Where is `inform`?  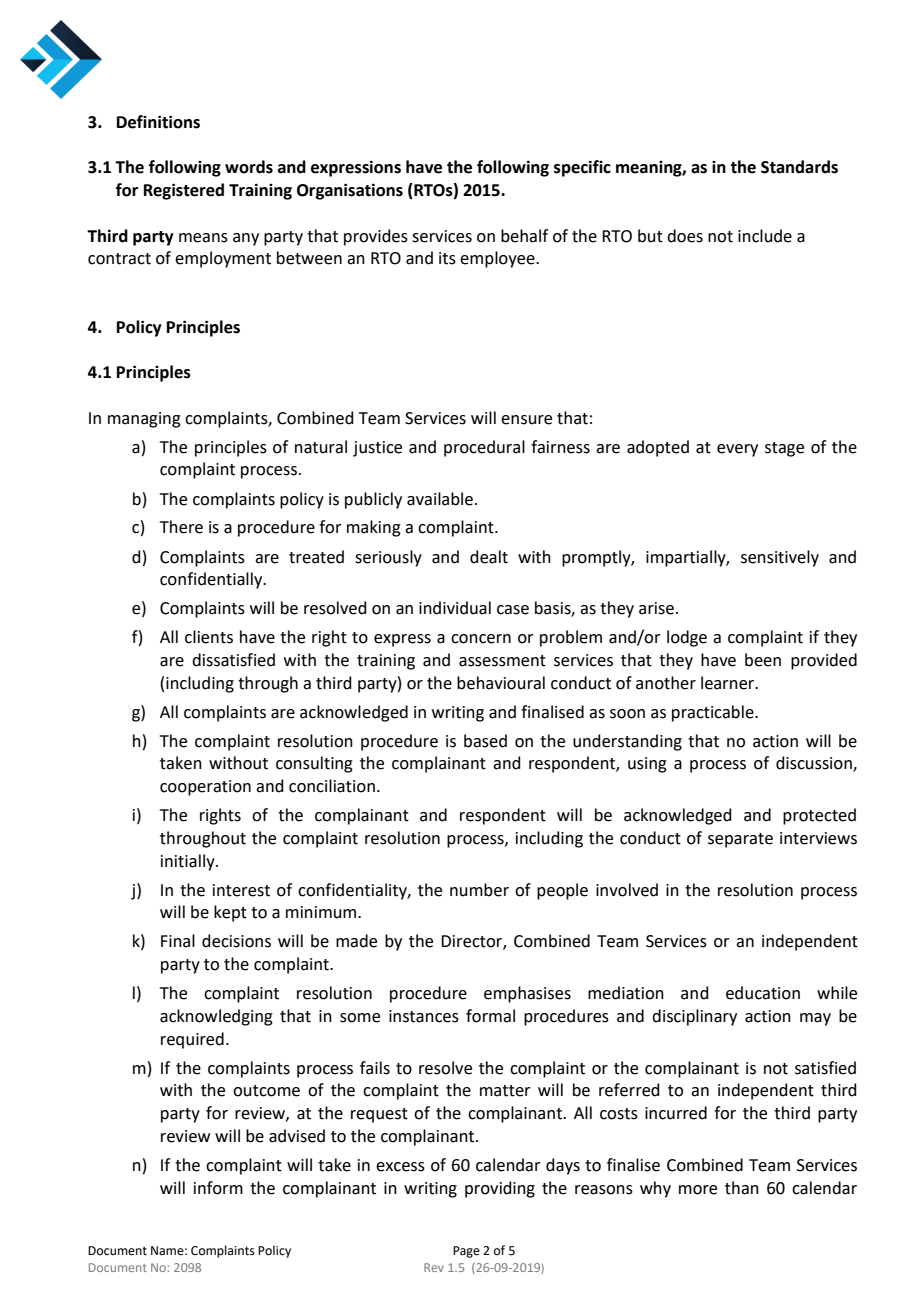
inform is located at coordinates (218, 1188).
